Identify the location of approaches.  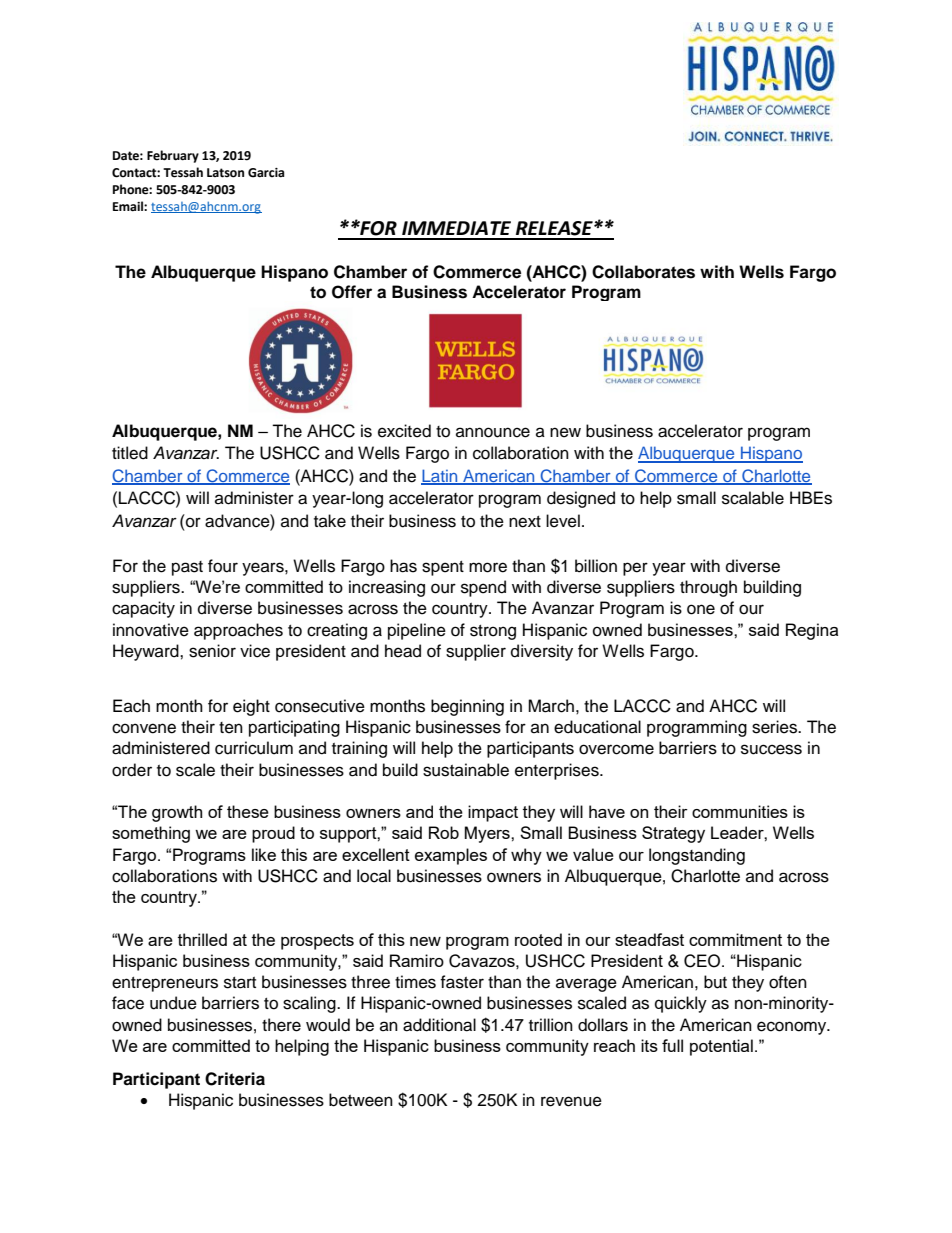
(238, 631).
